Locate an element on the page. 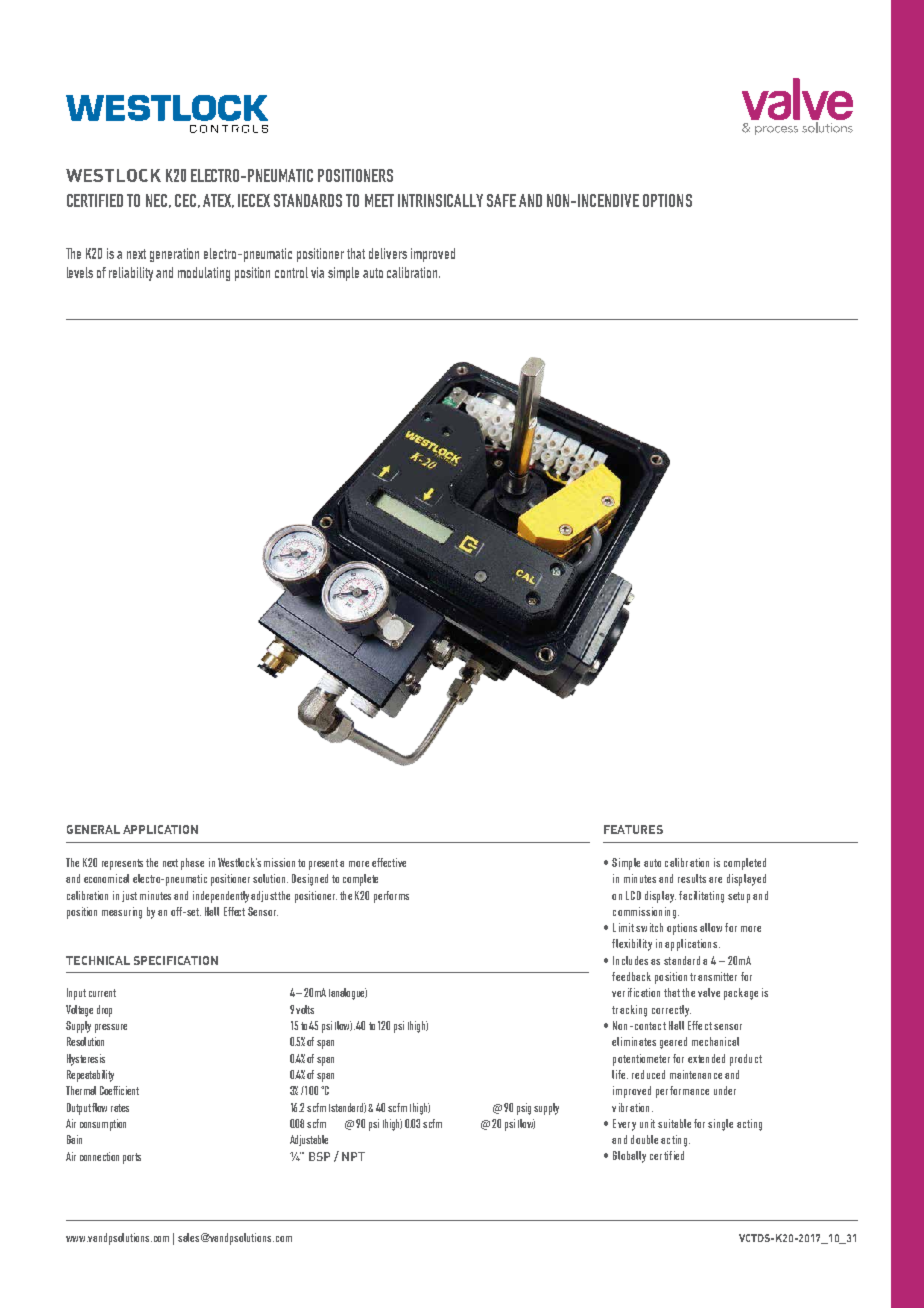 Image resolution: width=924 pixels, height=1308 pixels. SAFE is located at coordinates (501, 200).
